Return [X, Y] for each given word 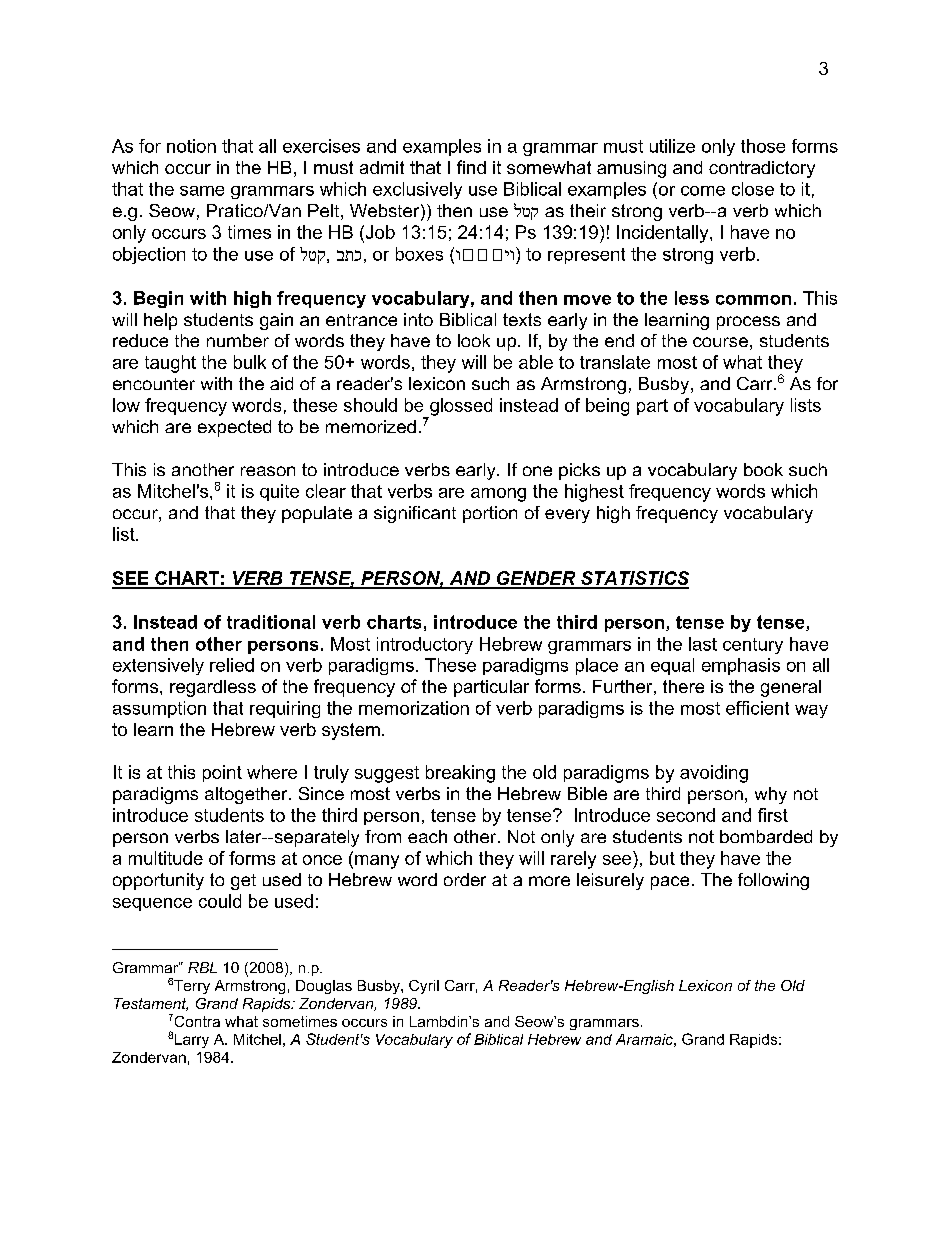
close [753, 189]
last [703, 644]
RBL [202, 967]
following [773, 881]
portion [490, 514]
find [471, 167]
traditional [271, 622]
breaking [460, 774]
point [222, 773]
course [720, 342]
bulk [250, 362]
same [202, 191]
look [474, 340]
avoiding [714, 774]
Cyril [424, 987]
